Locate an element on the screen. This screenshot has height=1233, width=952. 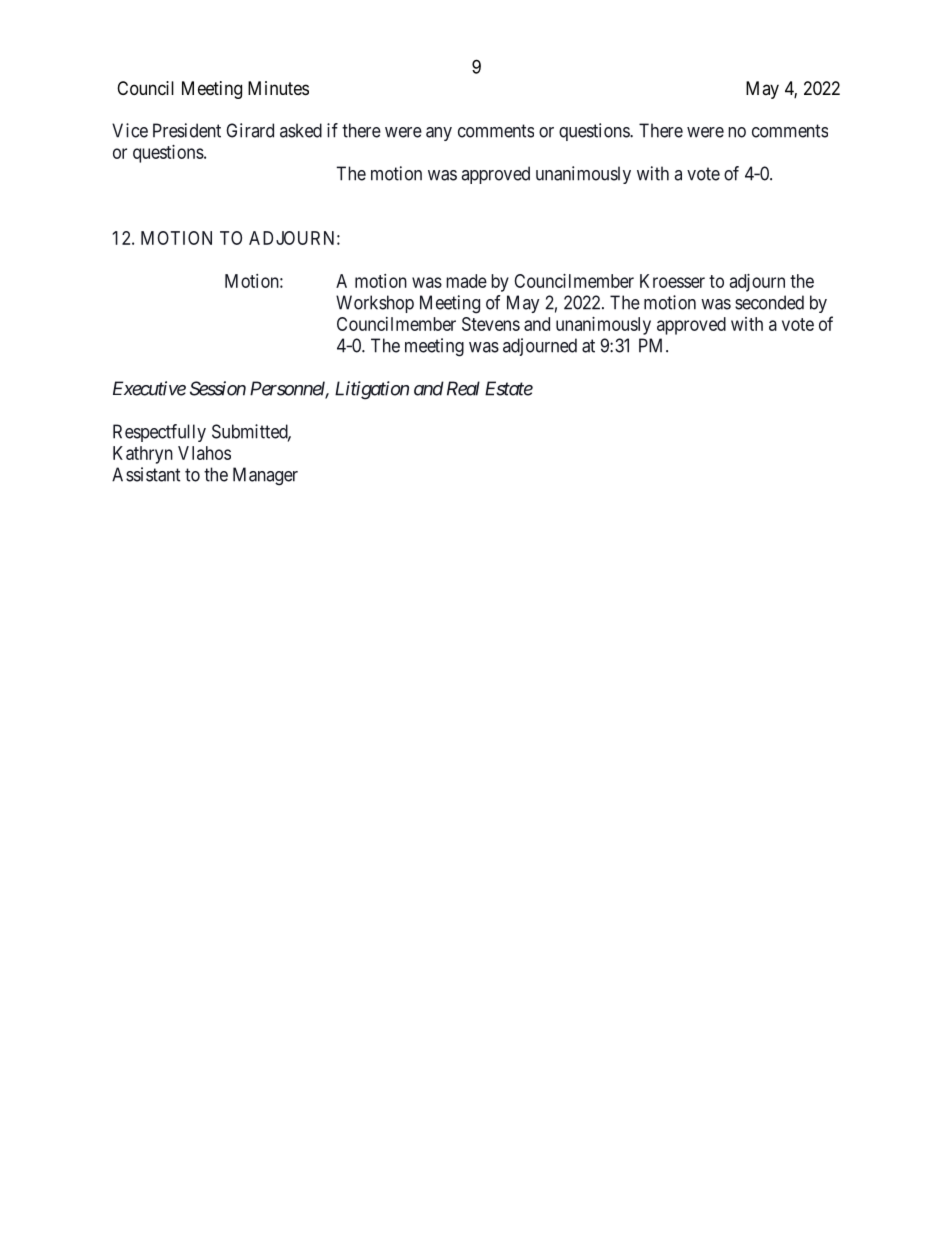
Manager is located at coordinates (265, 476).
